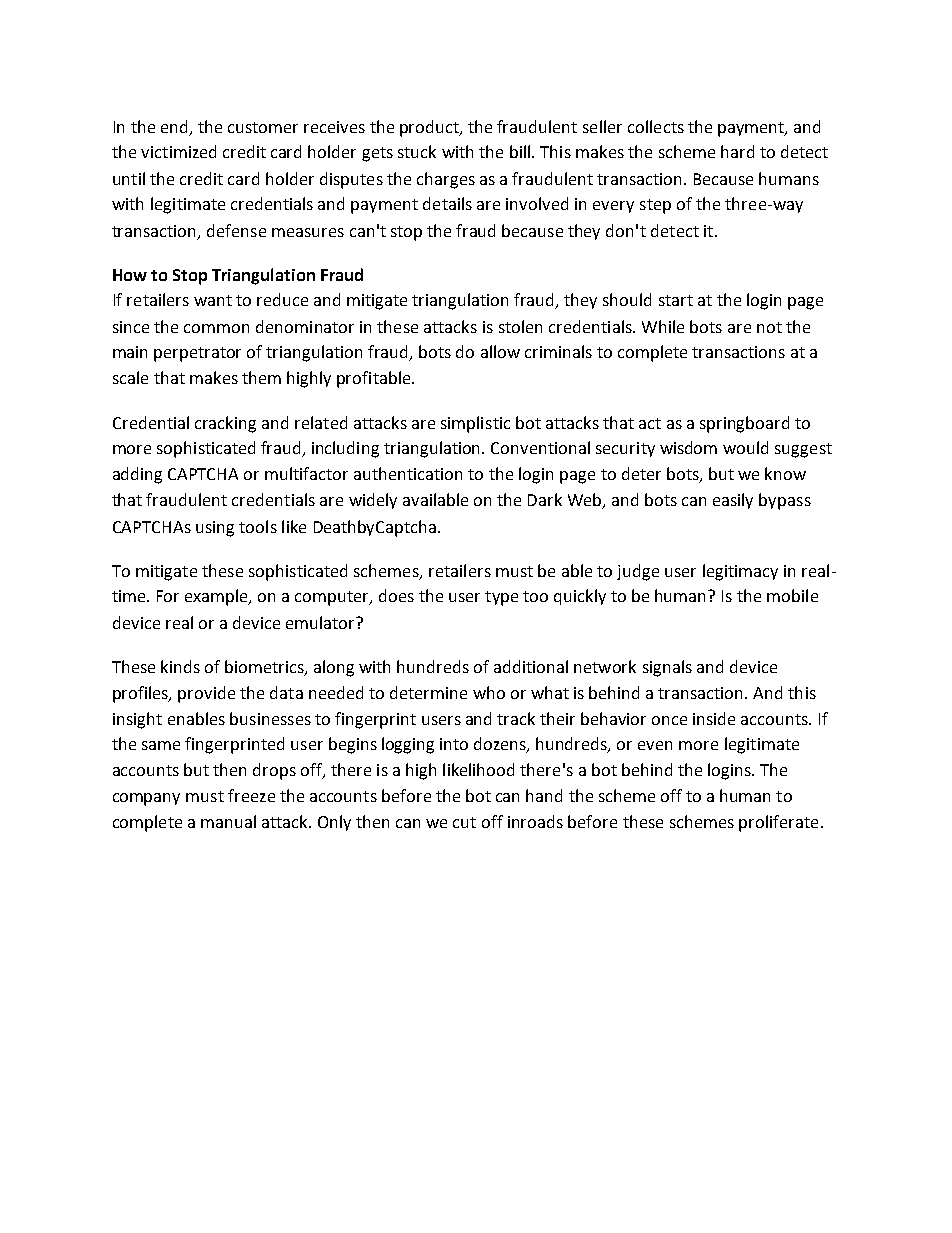 The width and height of the screenshot is (952, 1233). What do you see at coordinates (178, 151) in the screenshot?
I see `victimized` at bounding box center [178, 151].
